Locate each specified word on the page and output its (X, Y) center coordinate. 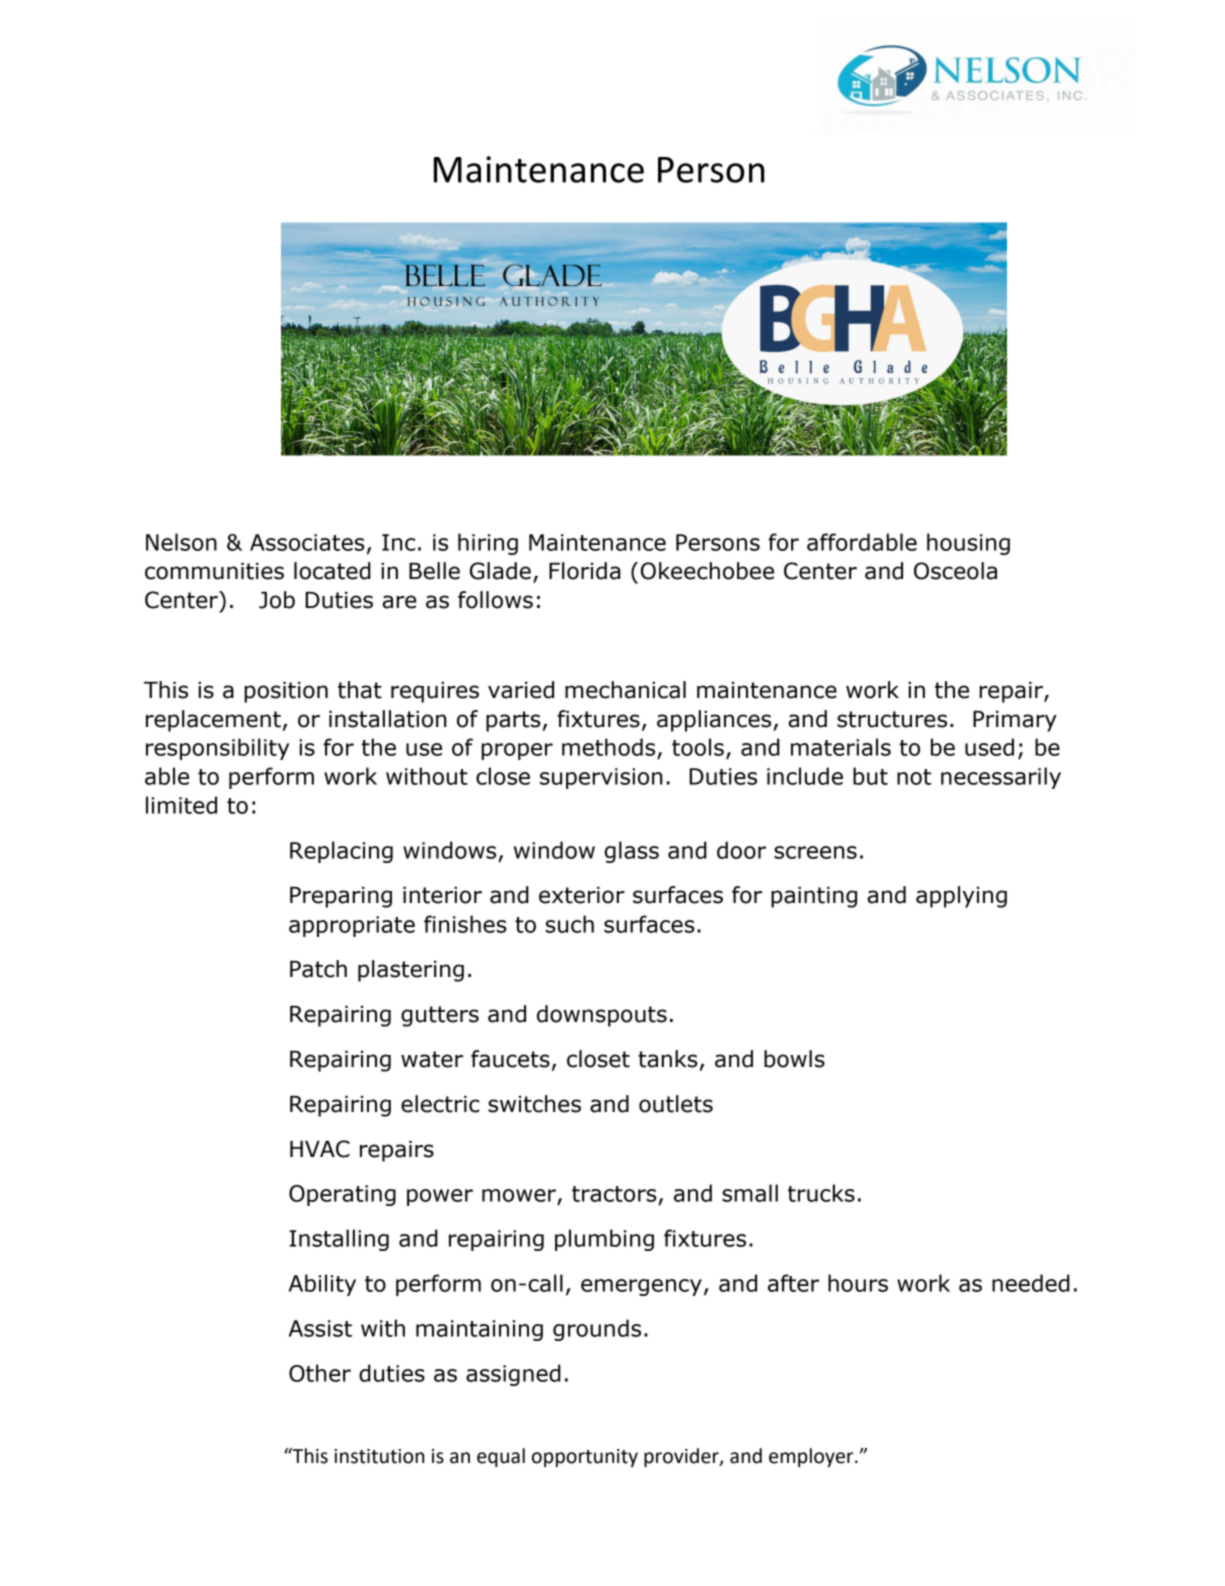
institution (379, 1456)
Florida (584, 571)
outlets (676, 1104)
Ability (322, 1285)
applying (961, 897)
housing (968, 544)
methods (610, 748)
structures (892, 719)
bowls (794, 1059)
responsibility (217, 749)
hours (858, 1283)
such (570, 924)
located (332, 571)
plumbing (604, 1240)
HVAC (320, 1149)
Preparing (341, 897)
